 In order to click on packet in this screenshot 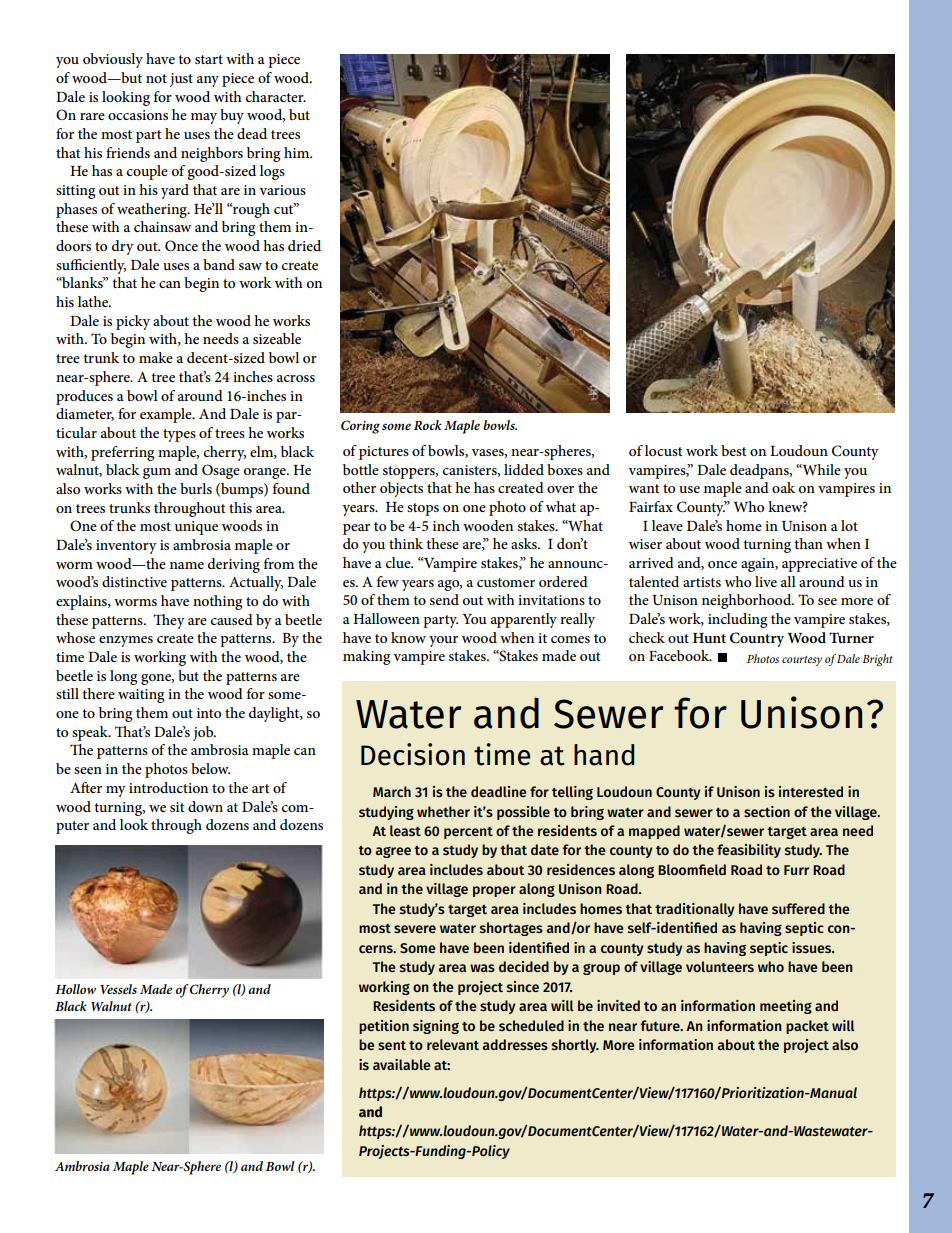, I will do `click(807, 1027)`.
